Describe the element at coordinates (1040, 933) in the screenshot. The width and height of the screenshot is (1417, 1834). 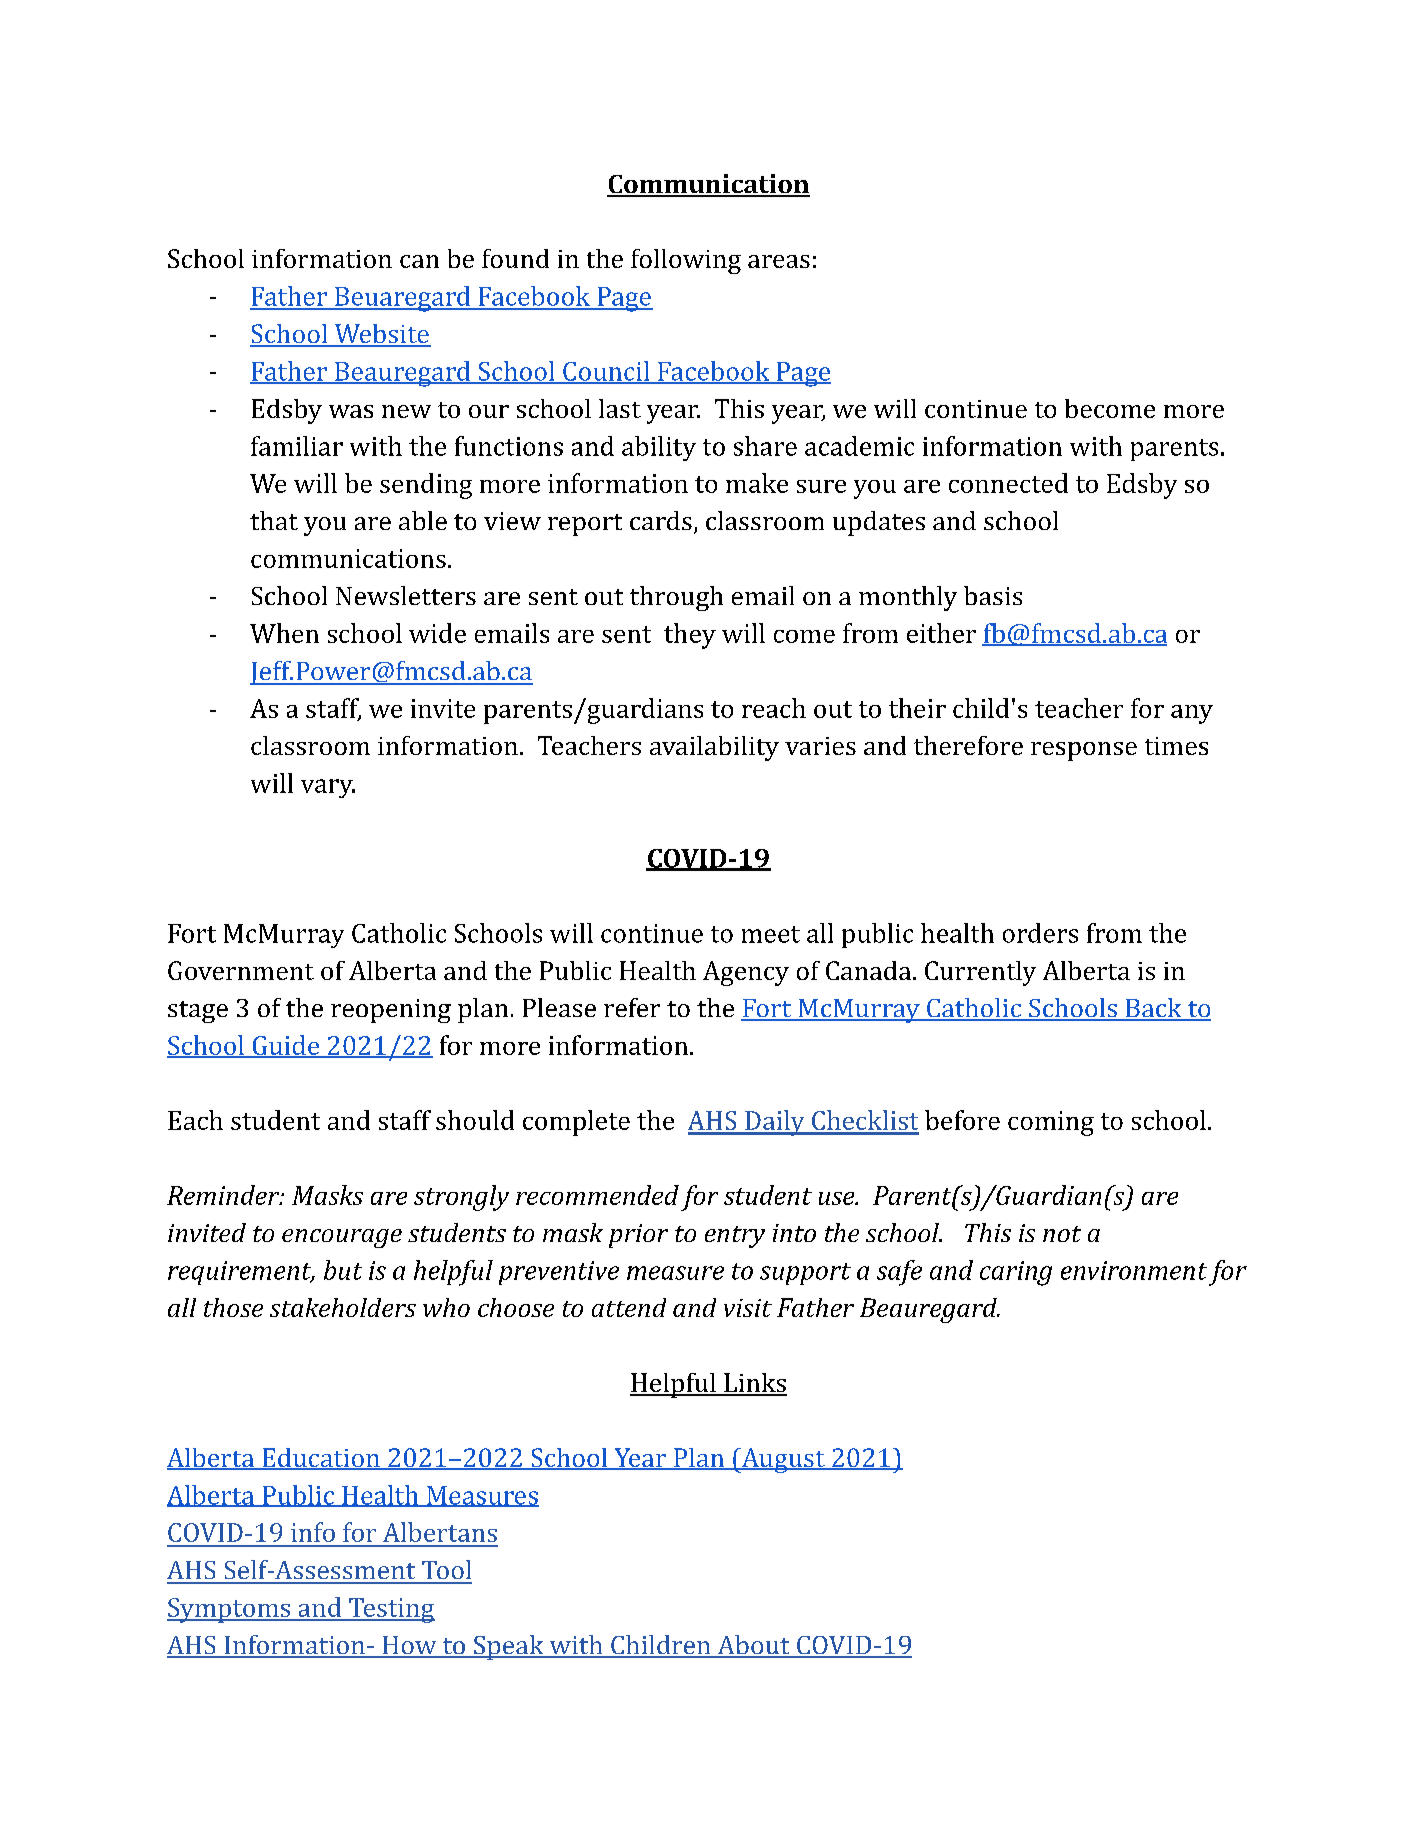
I see `orders` at that location.
